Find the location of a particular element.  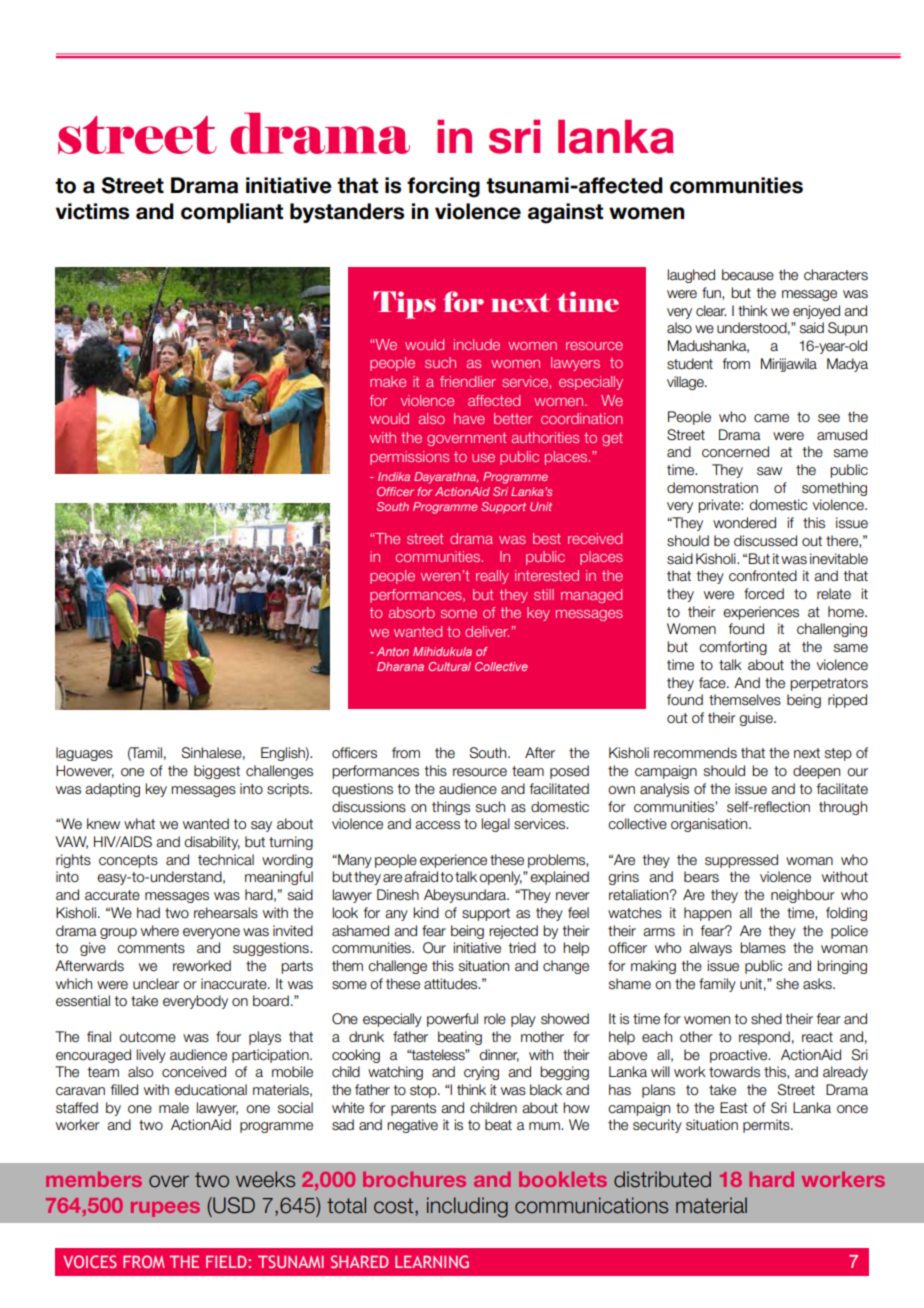

permissions is located at coordinates (409, 458).
